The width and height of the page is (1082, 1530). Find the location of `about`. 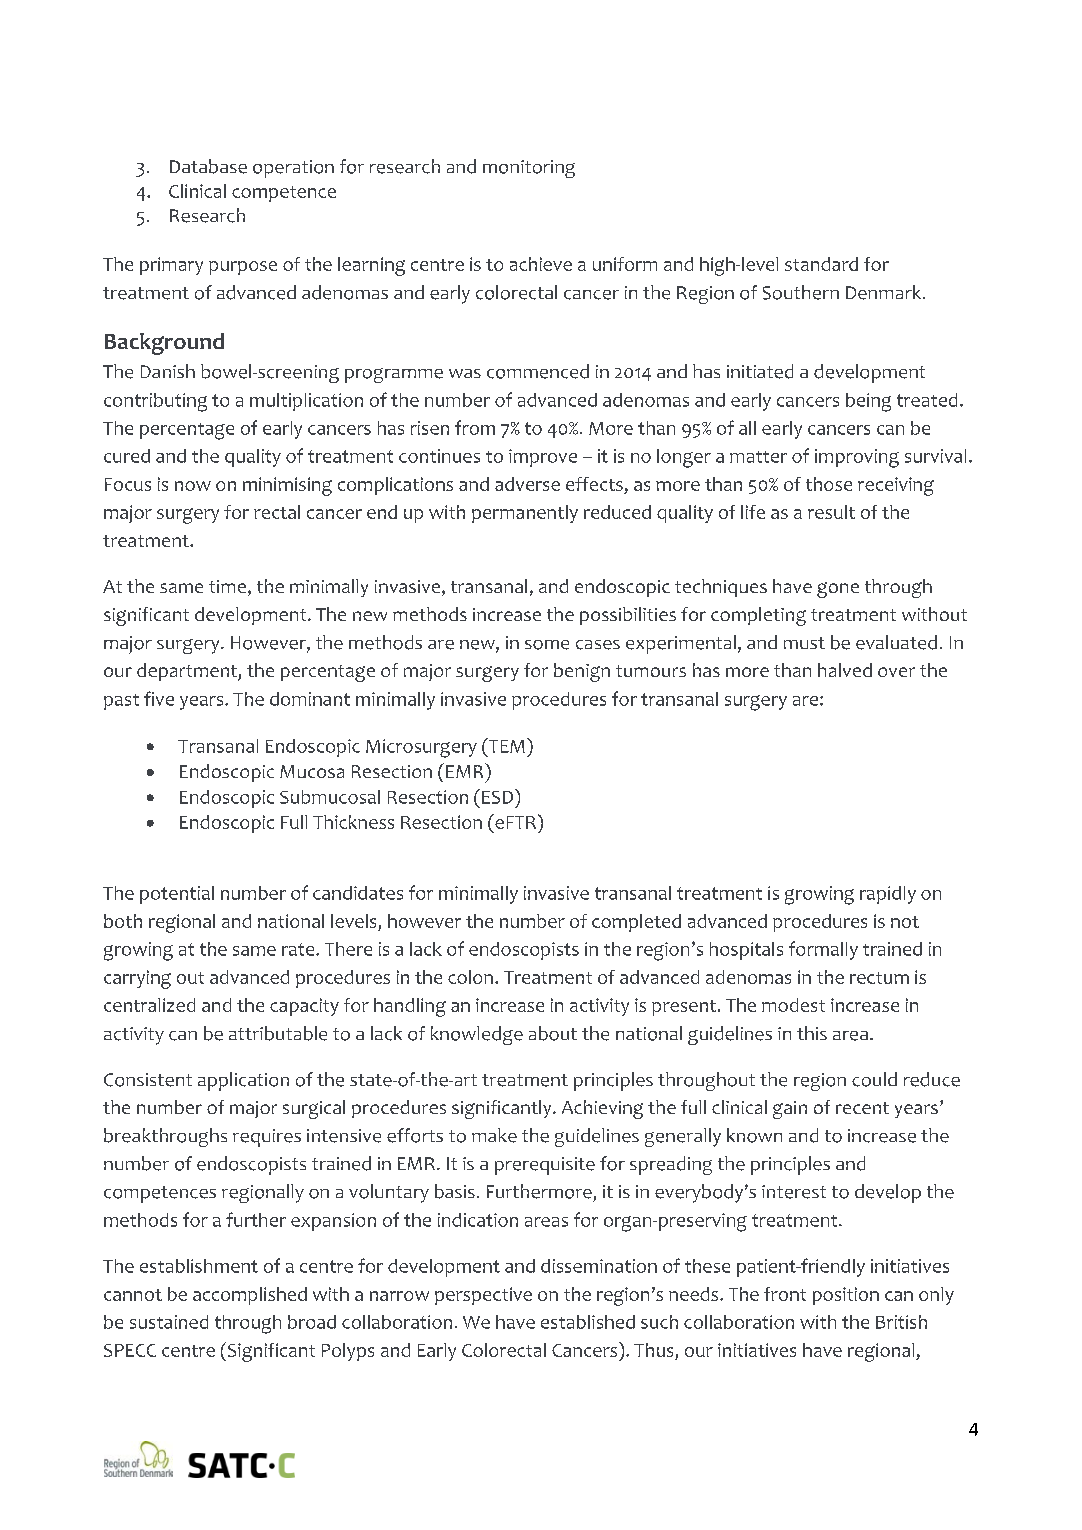

about is located at coordinates (553, 1033).
